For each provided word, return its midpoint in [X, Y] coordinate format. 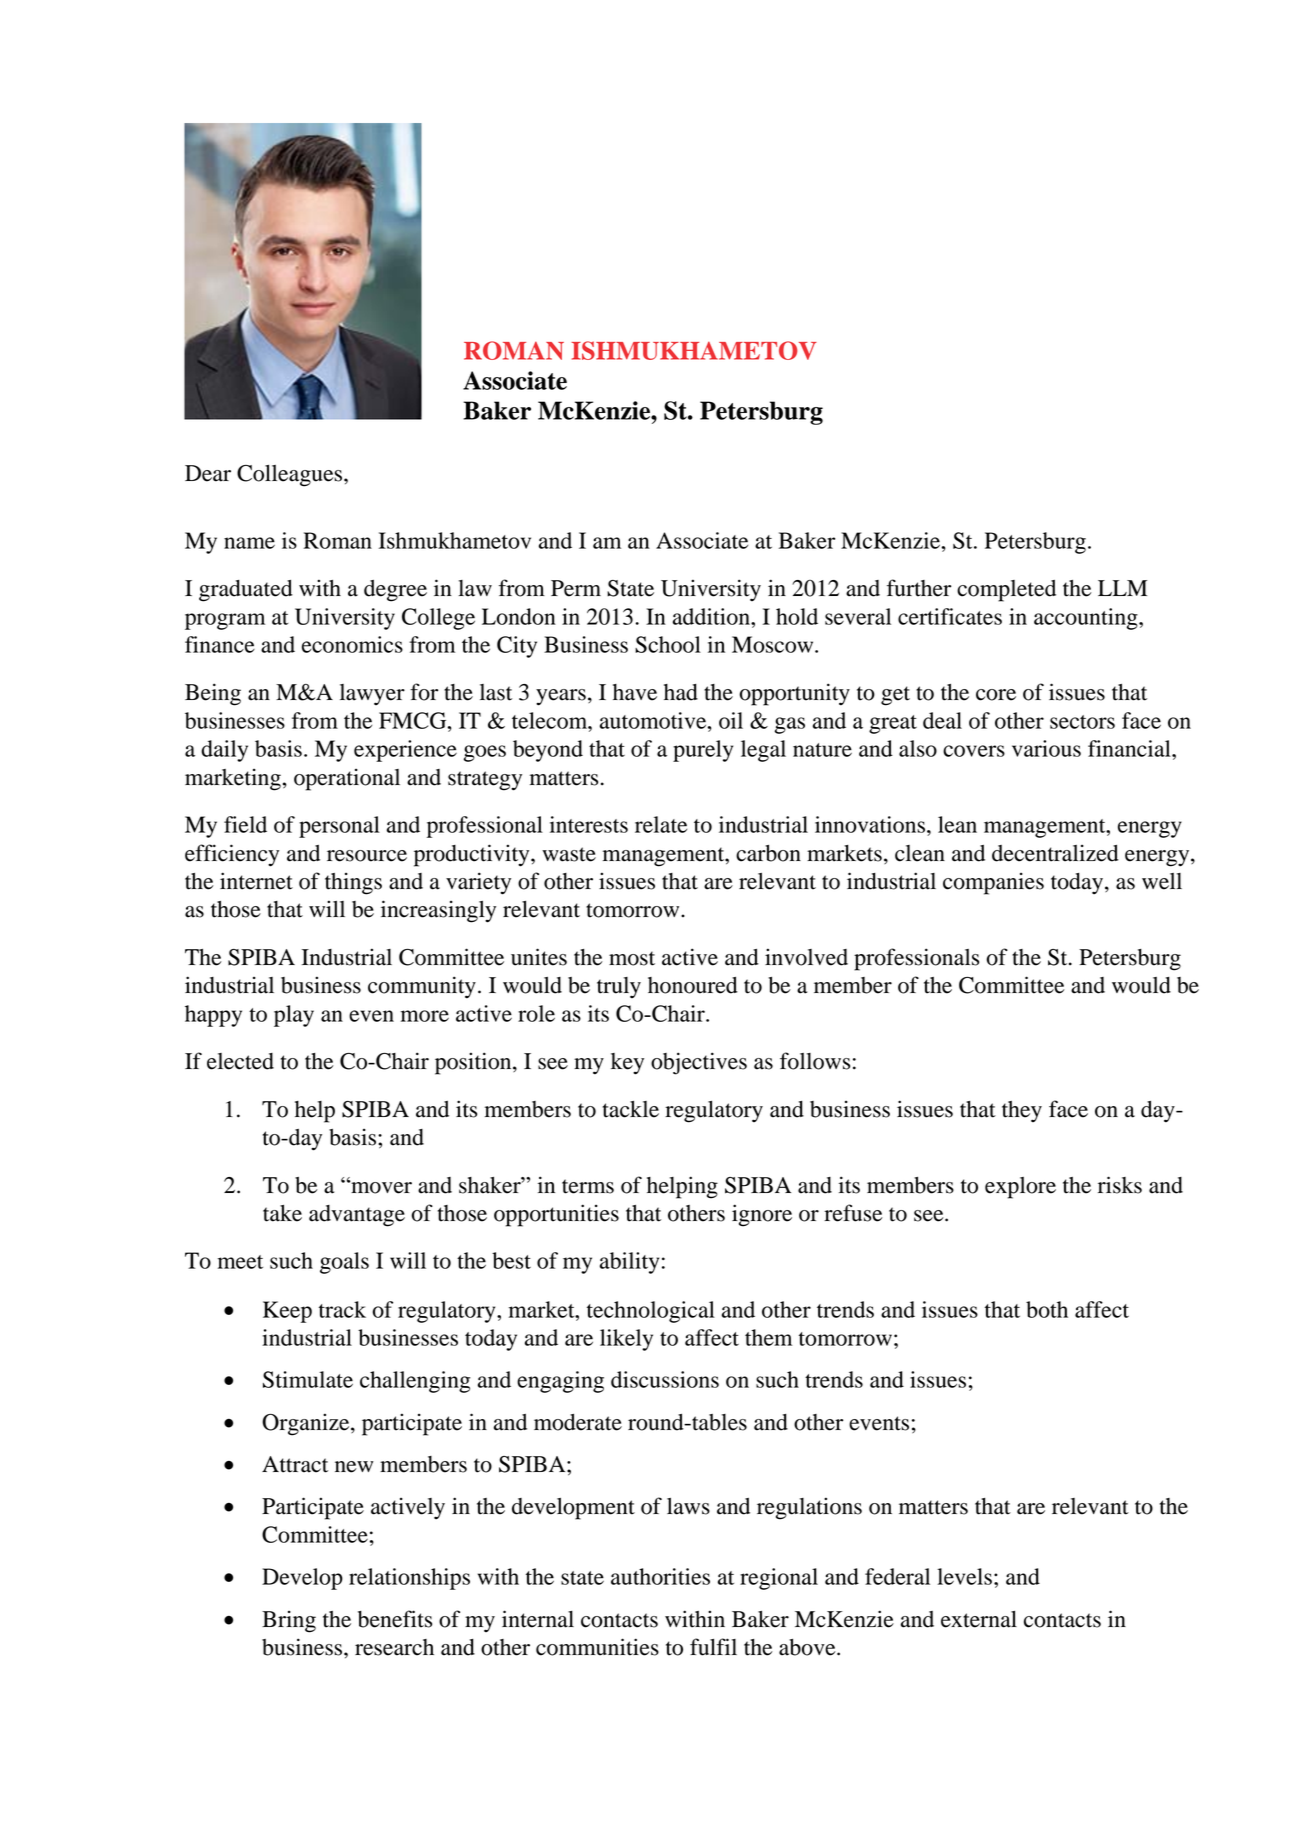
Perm [576, 588]
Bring [289, 1621]
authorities [660, 1576]
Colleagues [291, 476]
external [979, 1619]
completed [1006, 591]
